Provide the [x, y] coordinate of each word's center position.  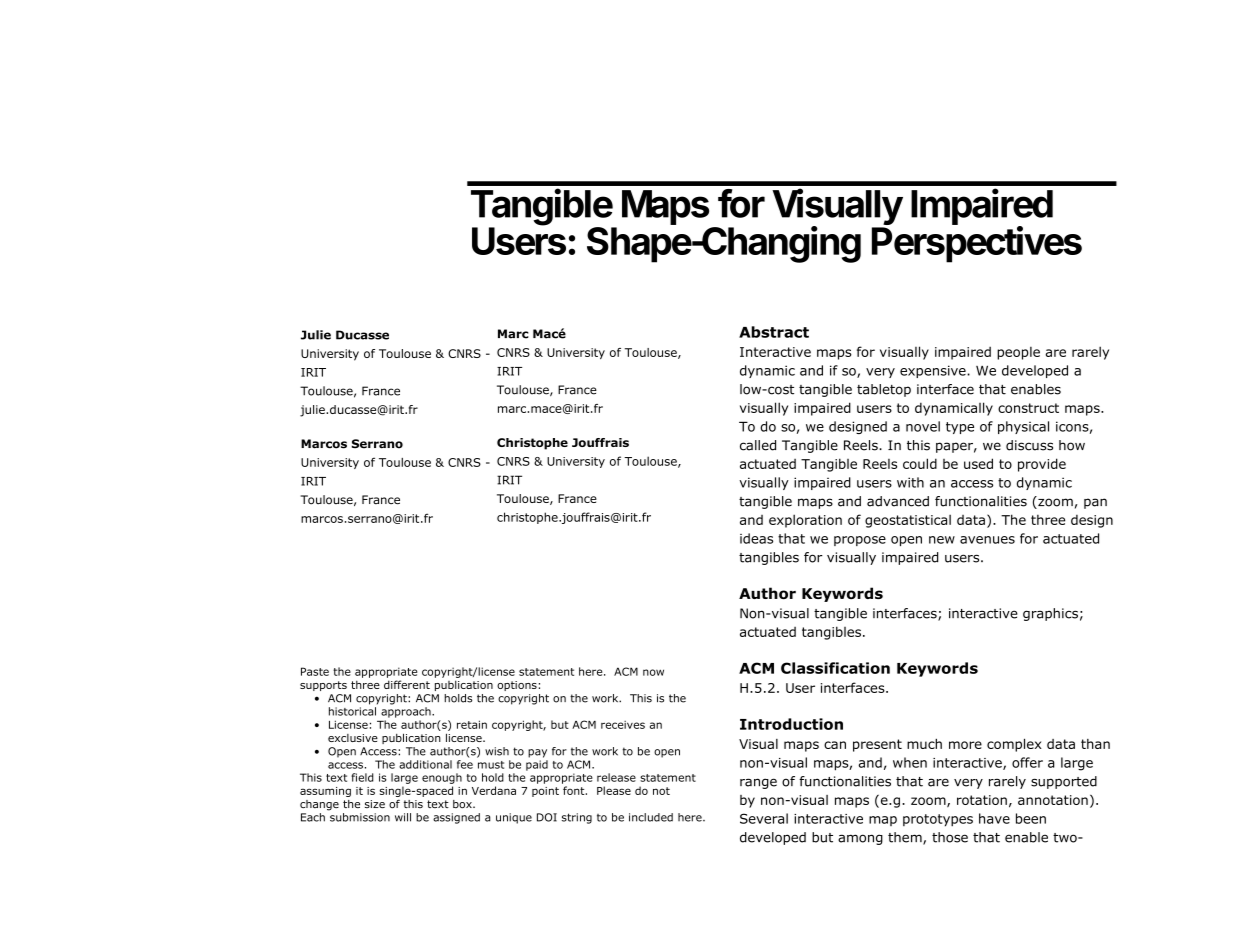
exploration [805, 521]
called [758, 445]
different [407, 684]
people [1018, 353]
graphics [1050, 614]
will [403, 817]
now [653, 672]
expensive [934, 371]
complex [1014, 745]
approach [407, 712]
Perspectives [977, 244]
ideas [756, 538]
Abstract [774, 332]
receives [623, 725]
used [978, 463]
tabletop [884, 390]
